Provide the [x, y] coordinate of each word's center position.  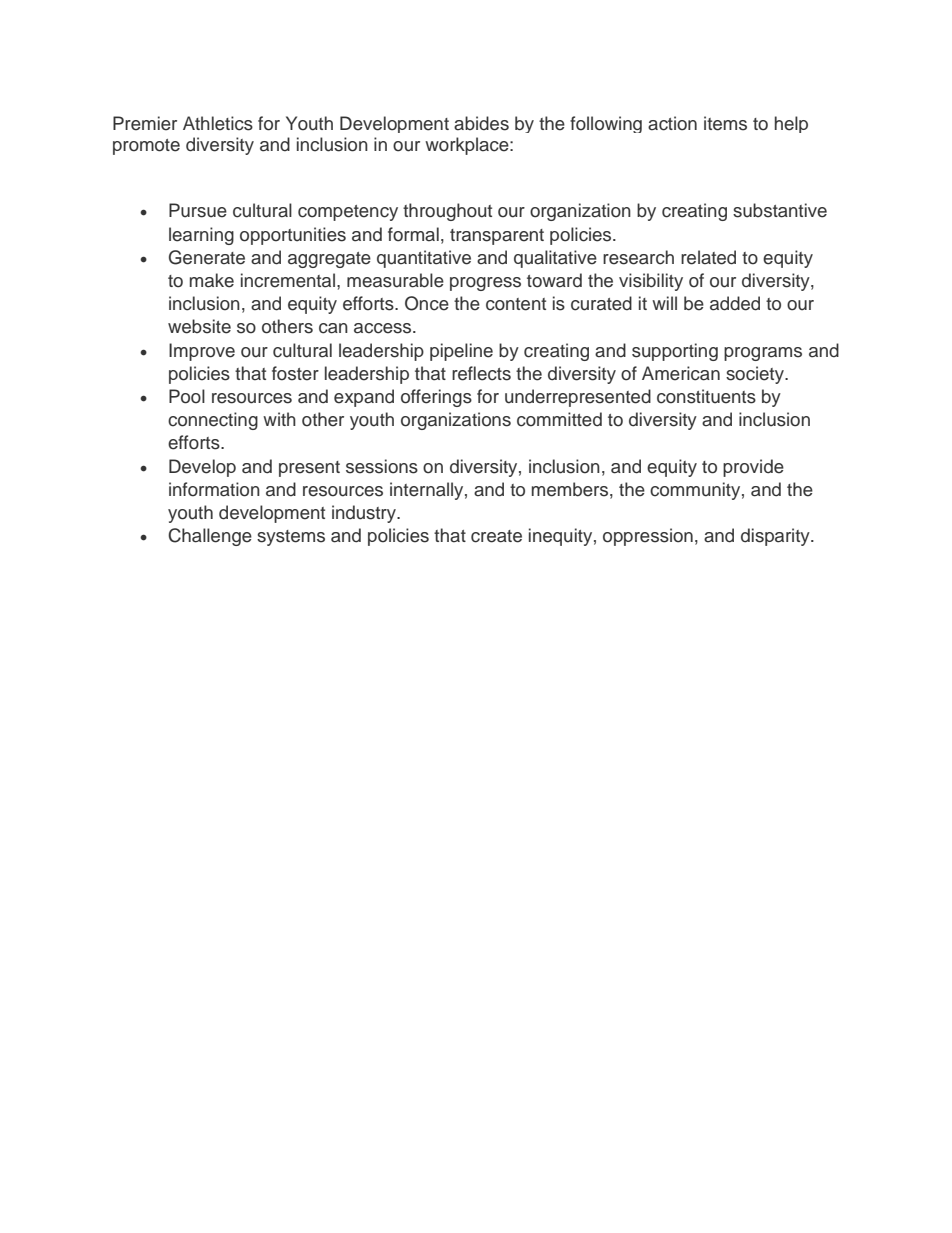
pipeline [461, 352]
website [199, 326]
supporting [675, 352]
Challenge [210, 537]
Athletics [218, 123]
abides [481, 123]
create [496, 536]
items [725, 123]
